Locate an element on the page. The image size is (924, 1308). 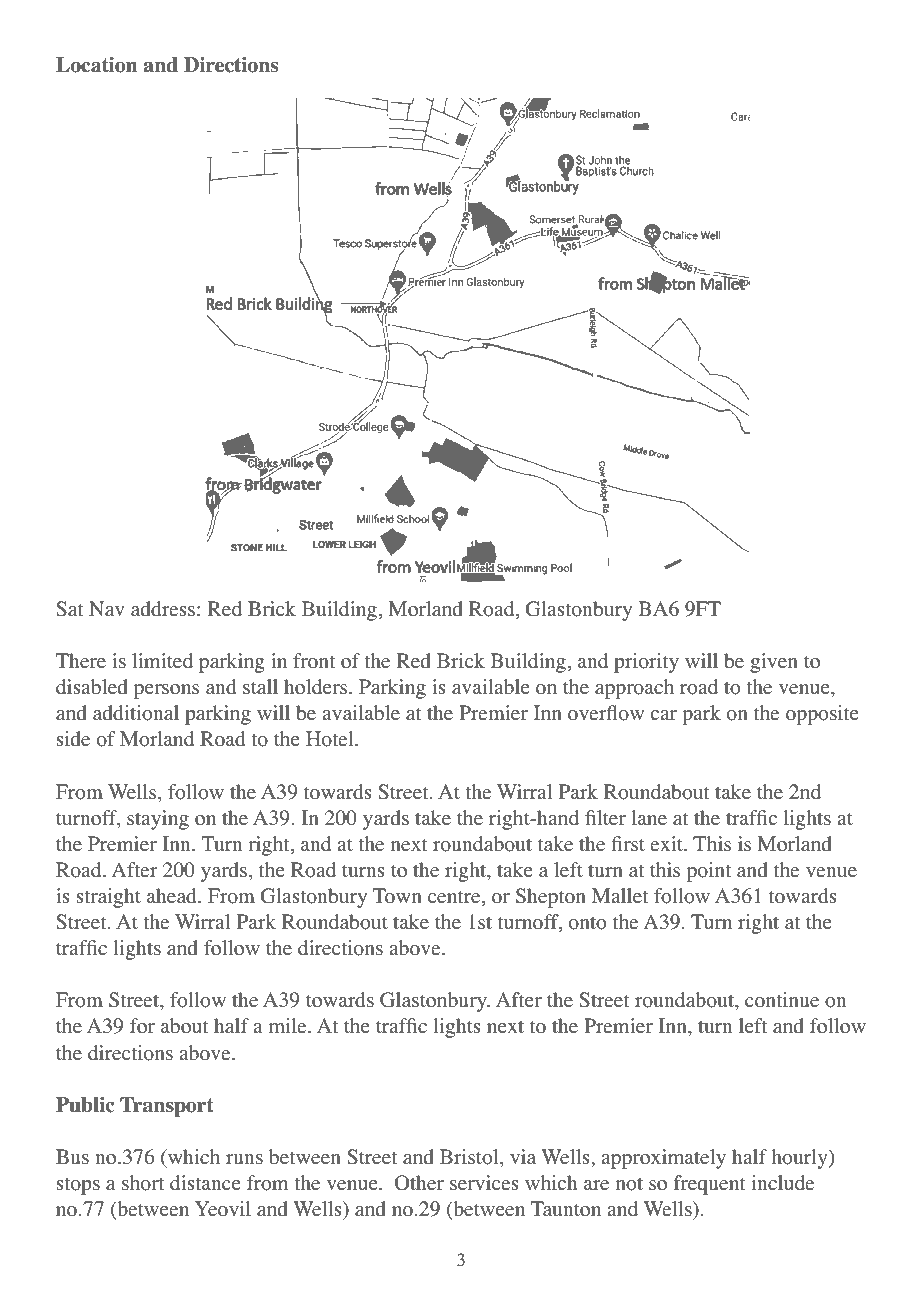
holders is located at coordinates (317, 687).
